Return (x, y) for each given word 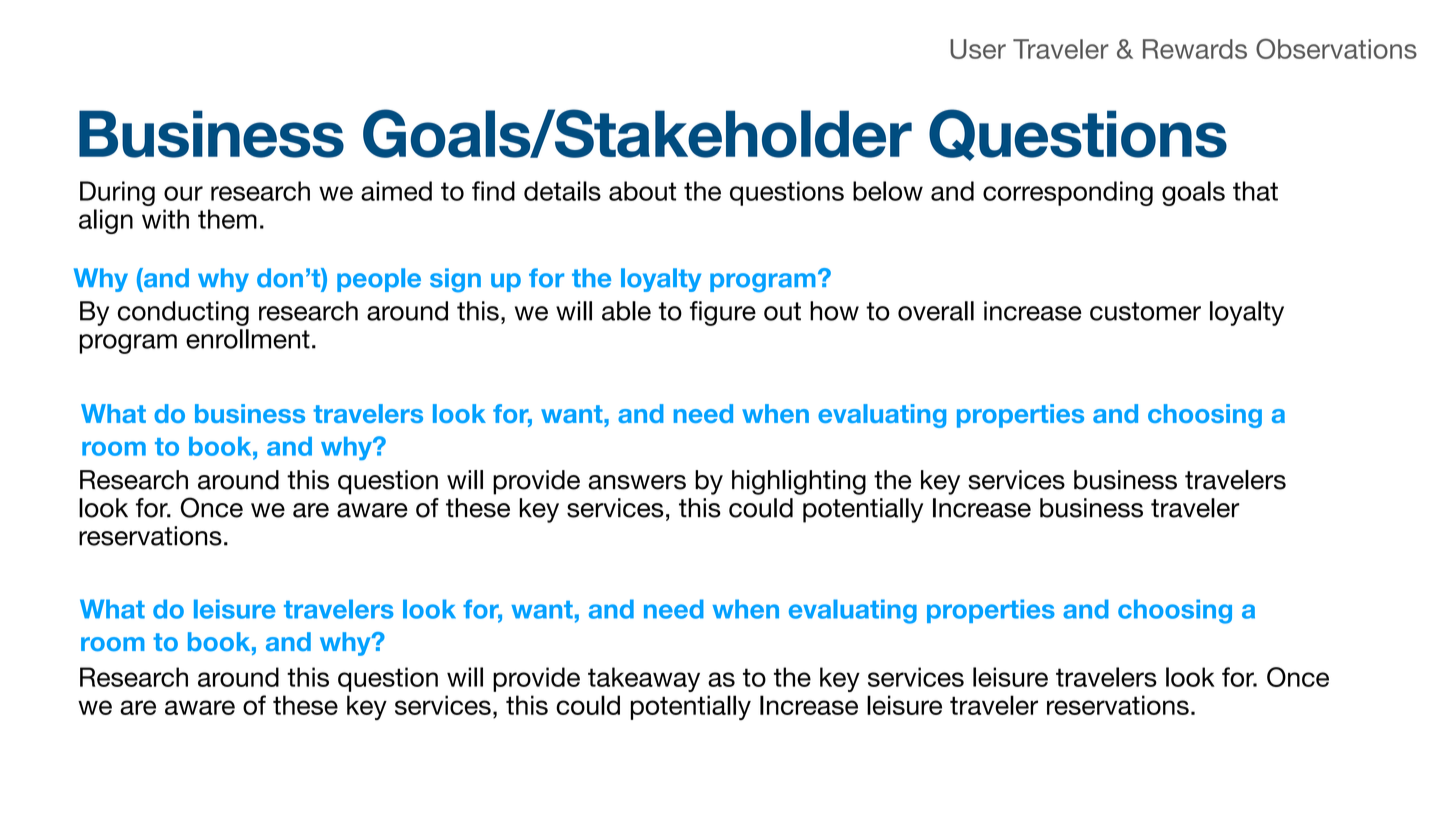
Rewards (1195, 49)
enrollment (248, 339)
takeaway (644, 679)
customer (1145, 311)
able (626, 311)
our (183, 193)
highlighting (799, 482)
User (978, 49)
